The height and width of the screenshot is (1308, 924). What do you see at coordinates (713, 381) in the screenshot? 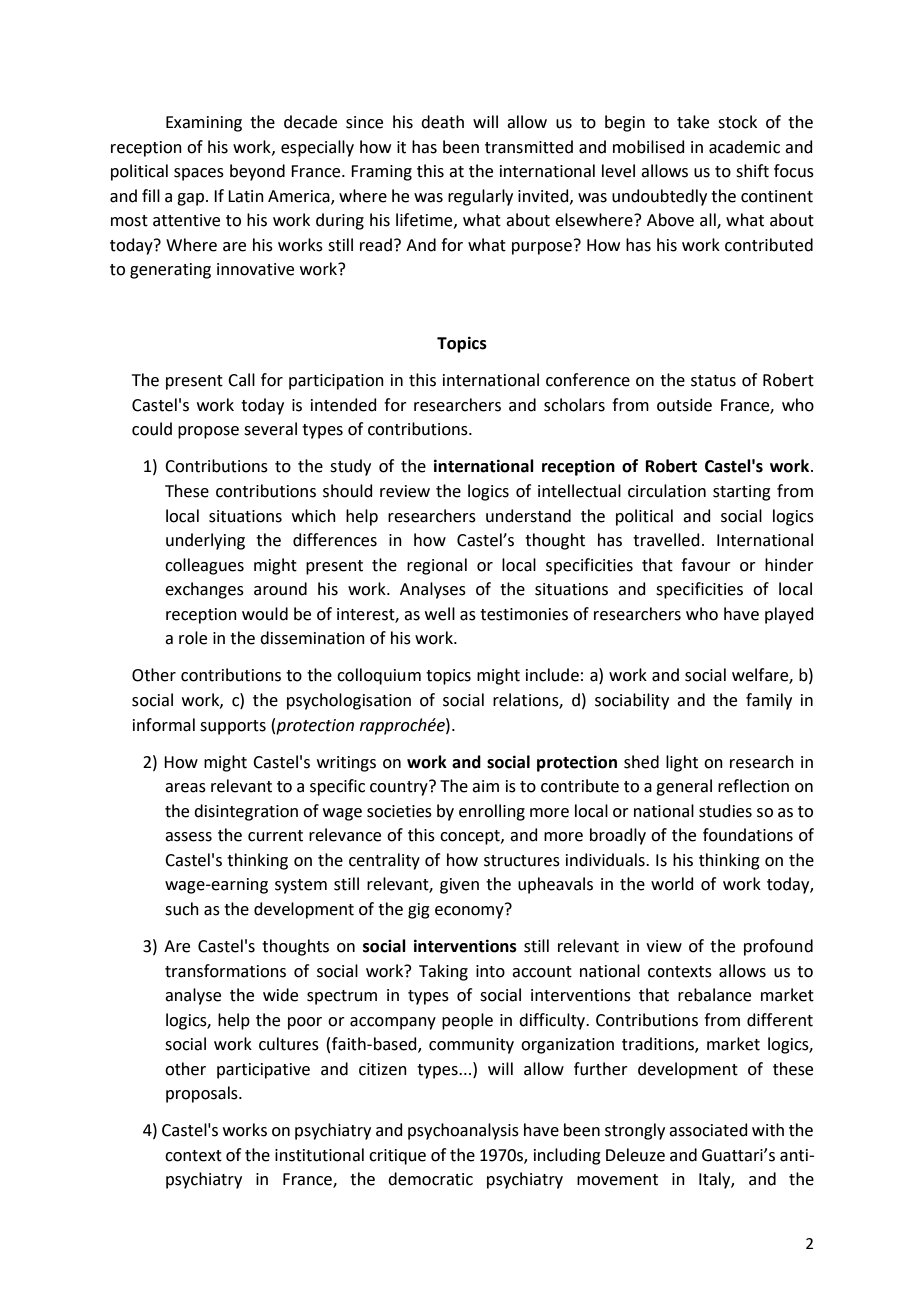
I see `status` at bounding box center [713, 381].
